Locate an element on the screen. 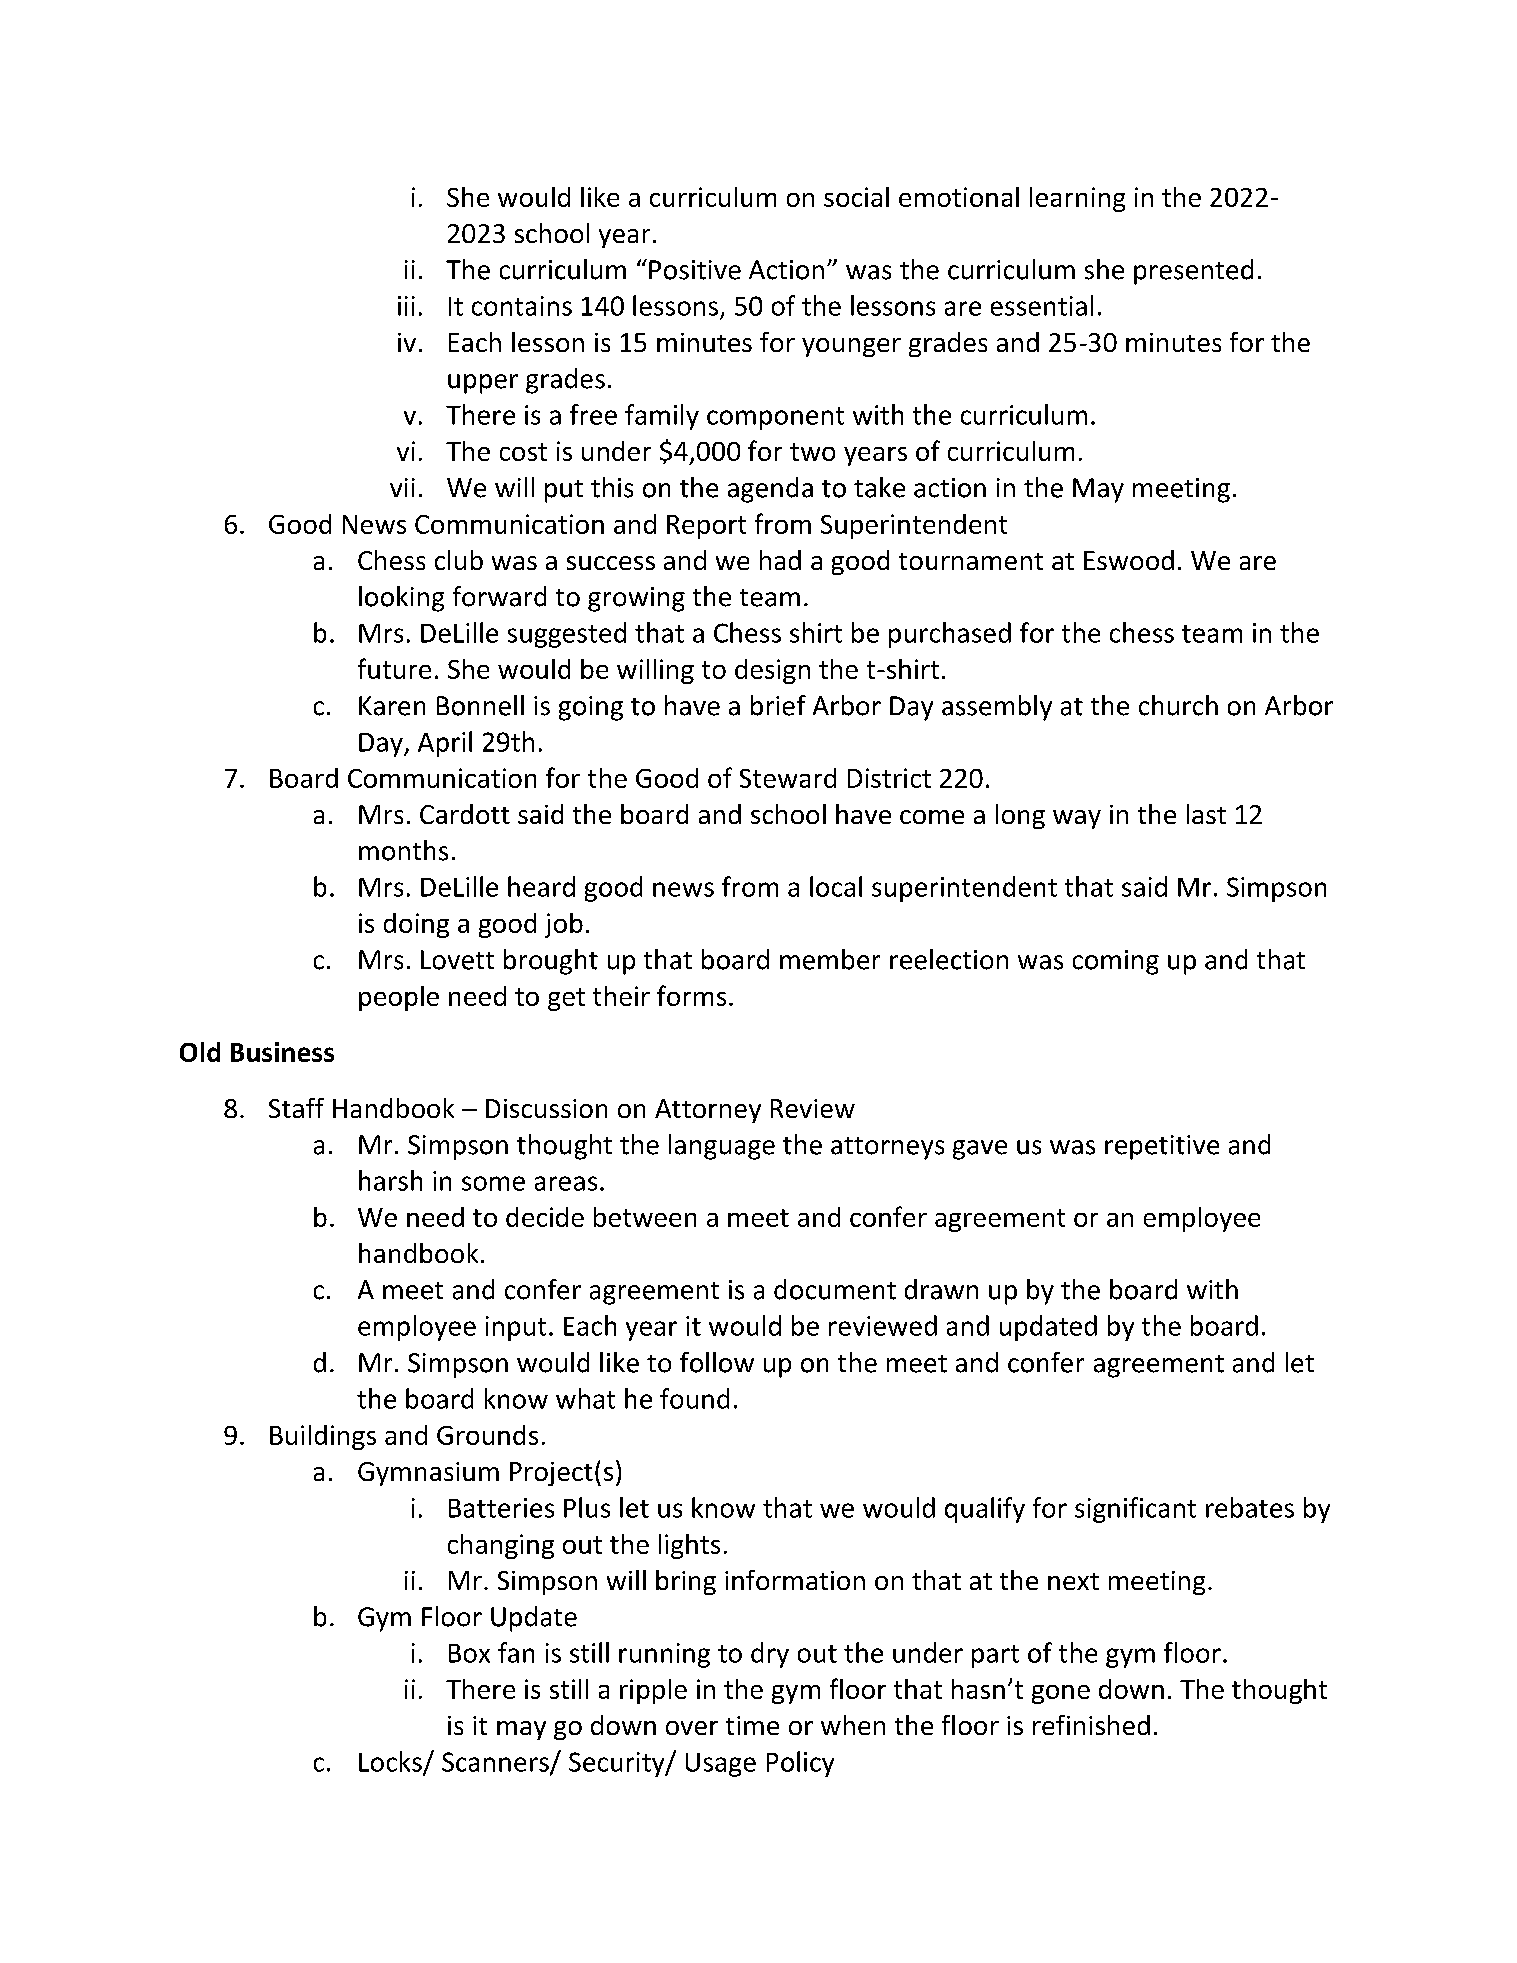  had is located at coordinates (780, 560).
